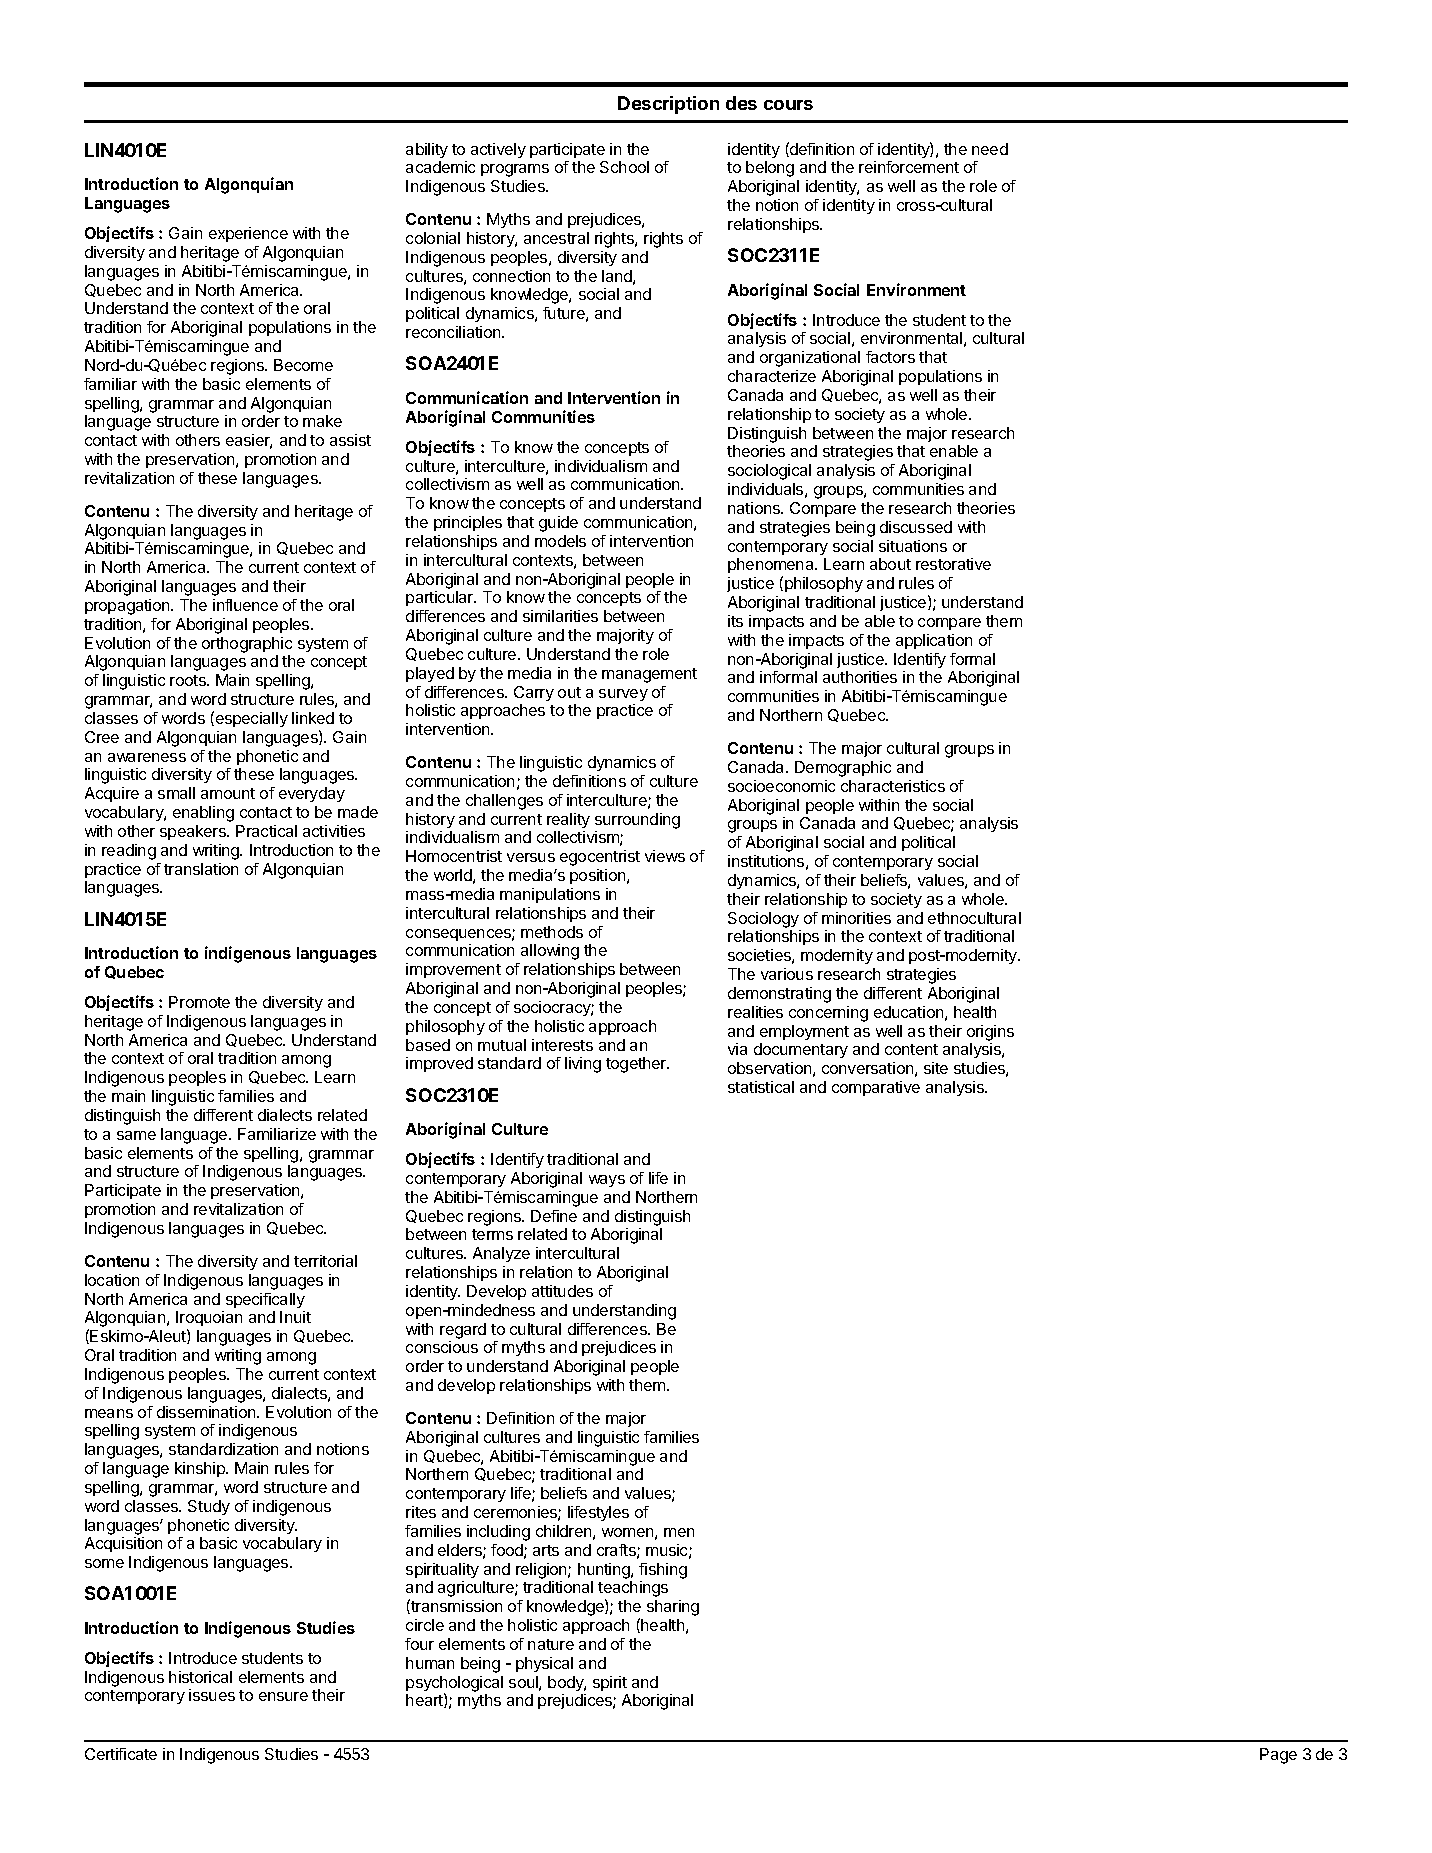 The image size is (1432, 1853). I want to click on sociological, so click(769, 472).
